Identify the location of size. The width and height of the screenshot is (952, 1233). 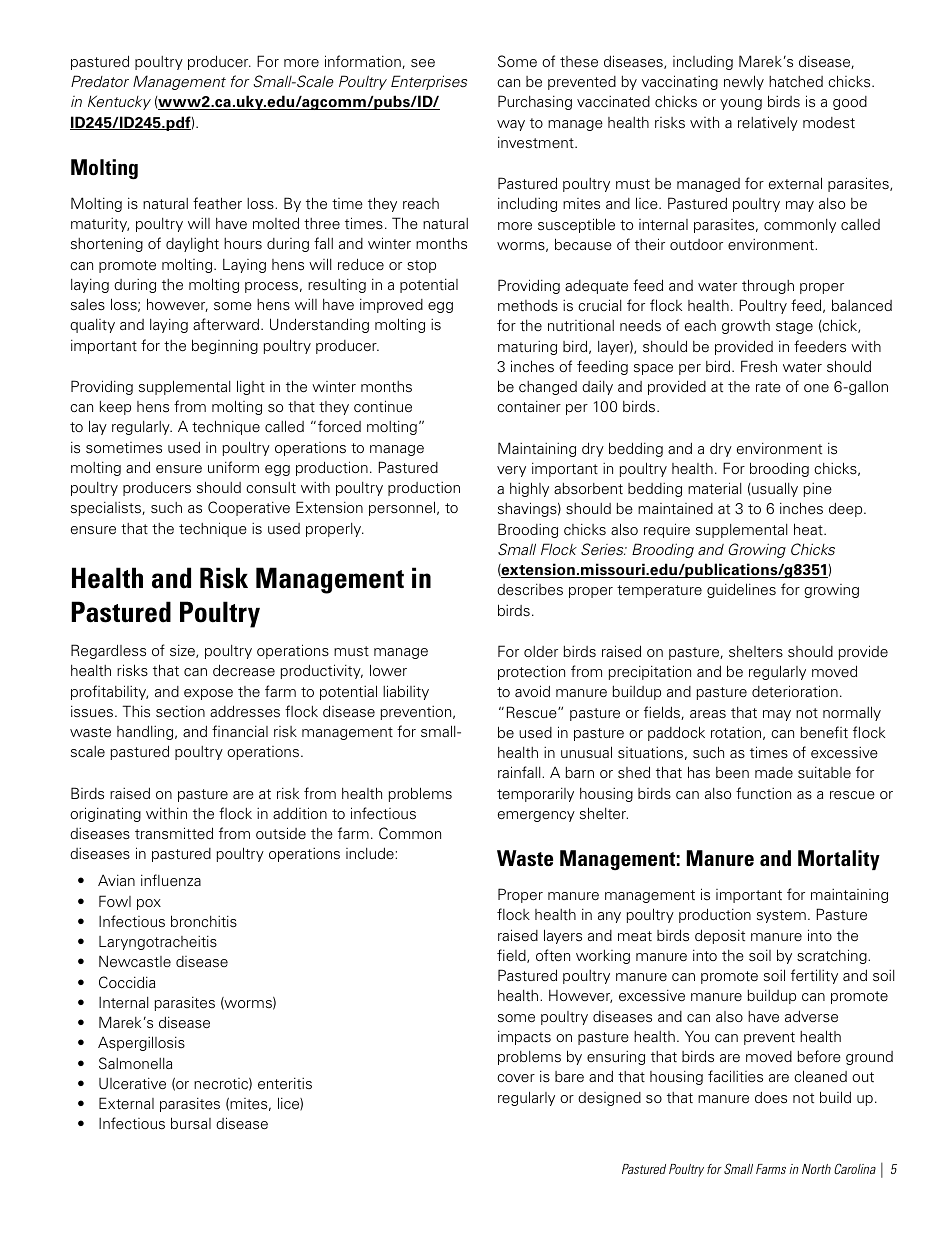
(183, 651).
